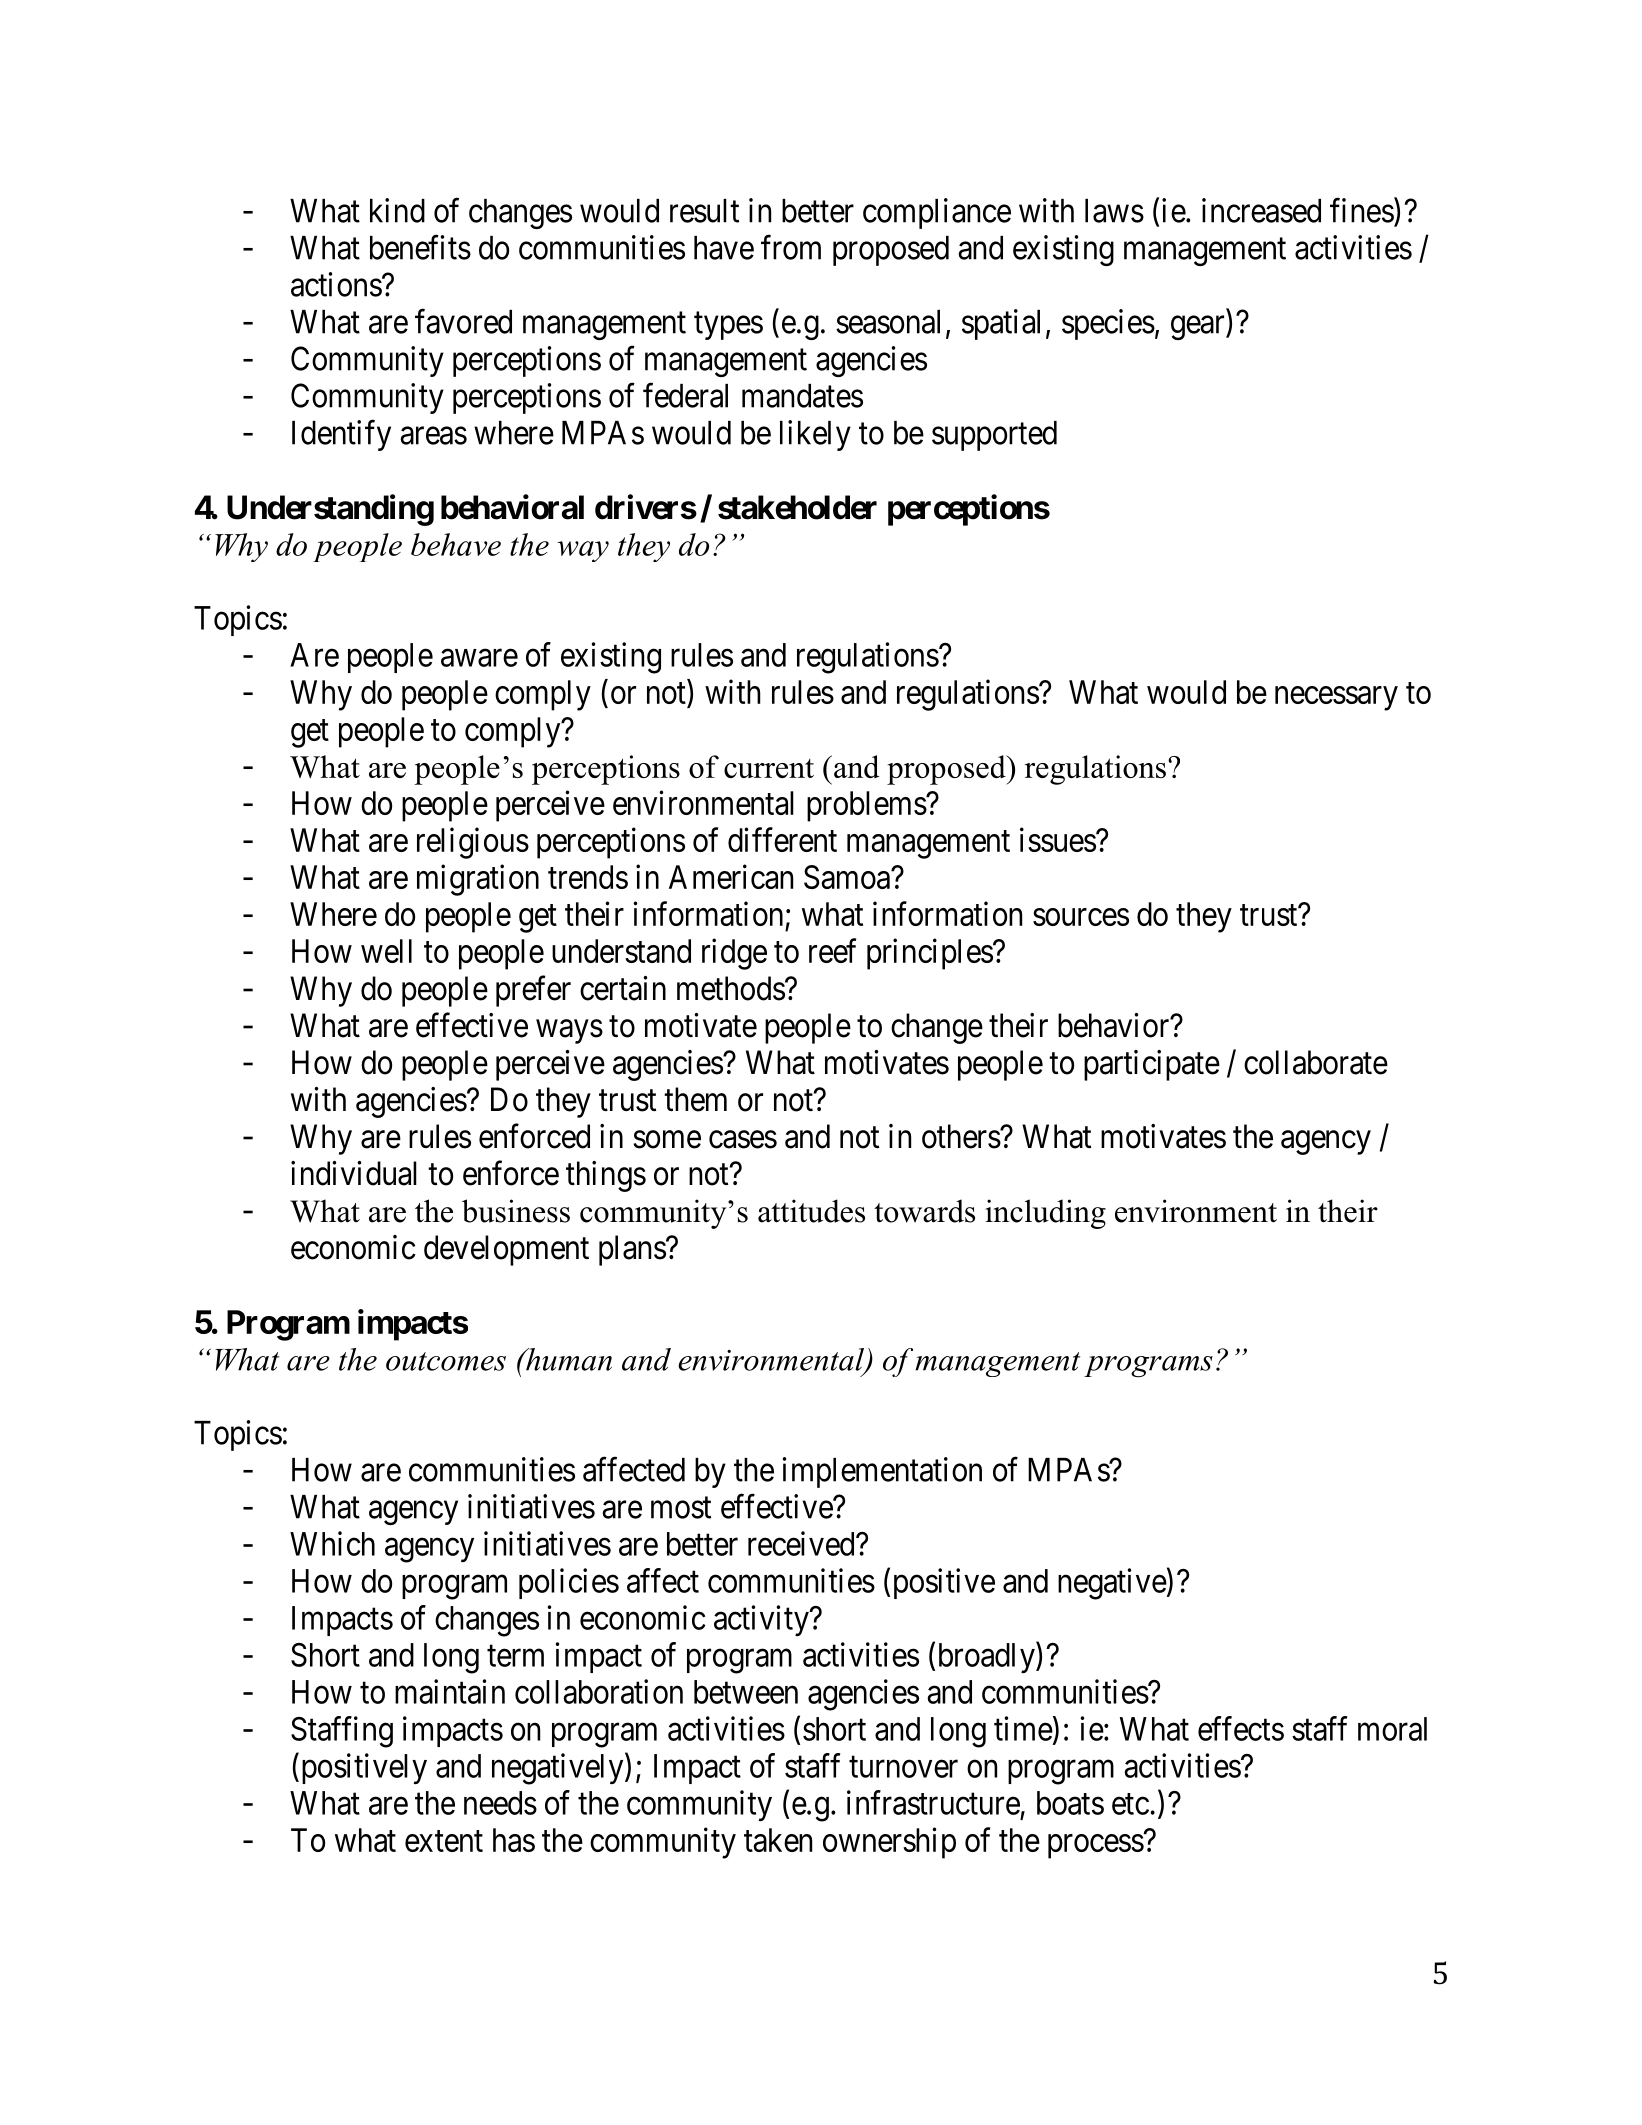 The image size is (1642, 2125). Describe the element at coordinates (1316, 1062) in the image. I see `collaborate` at that location.
